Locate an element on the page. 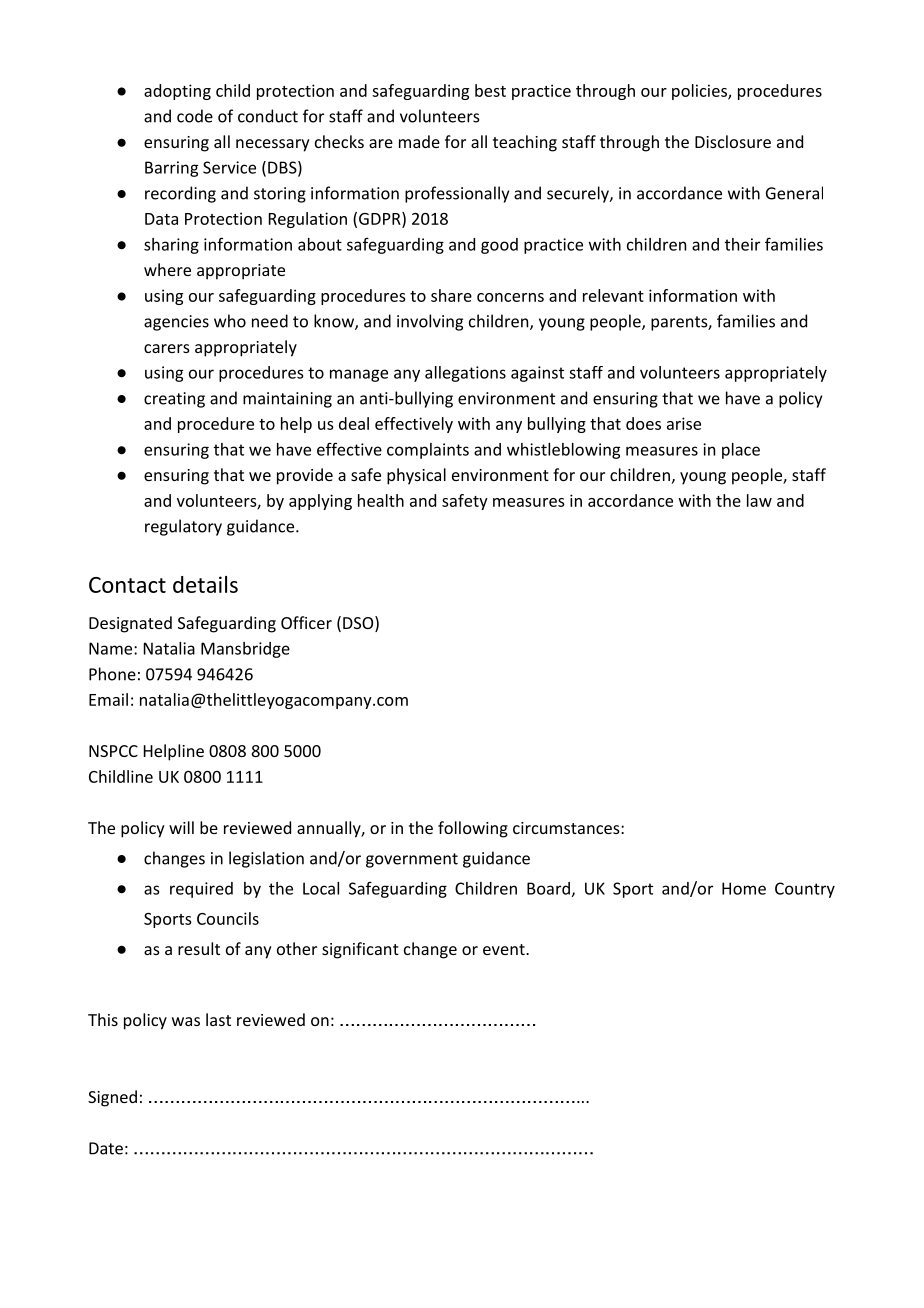  Signed is located at coordinates (112, 1098).
